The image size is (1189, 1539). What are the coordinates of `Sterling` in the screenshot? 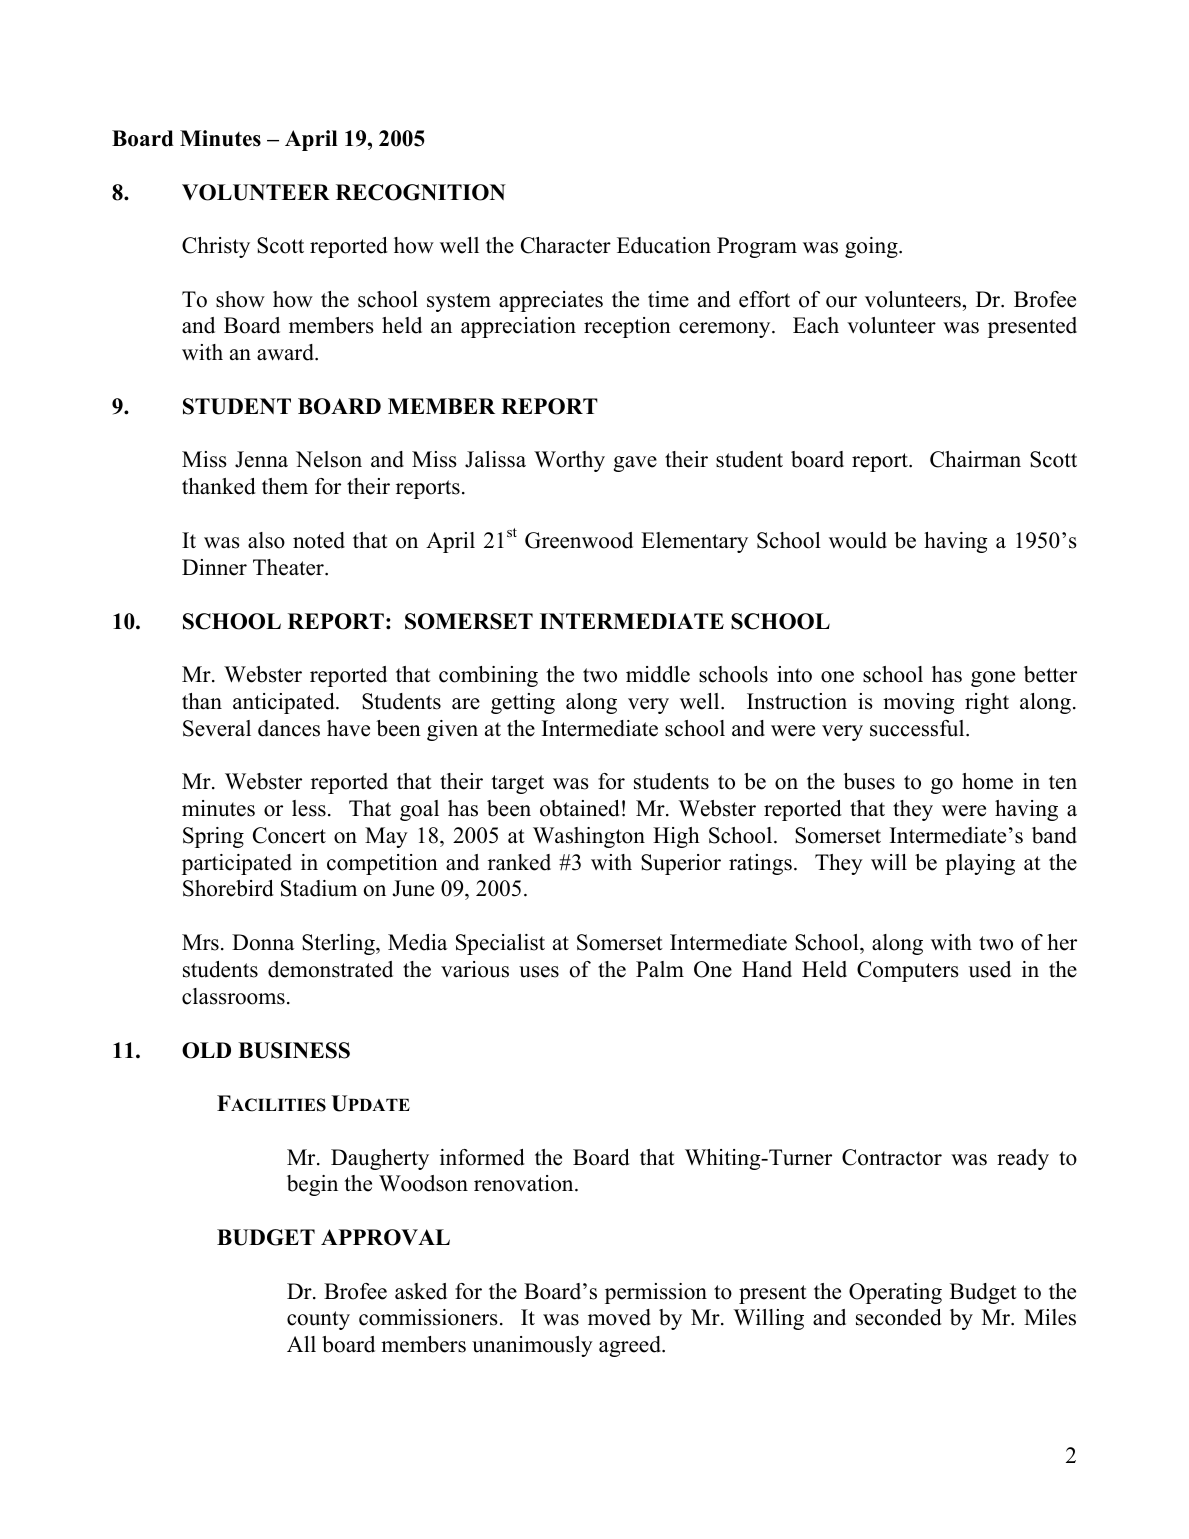 It's located at (339, 944).
